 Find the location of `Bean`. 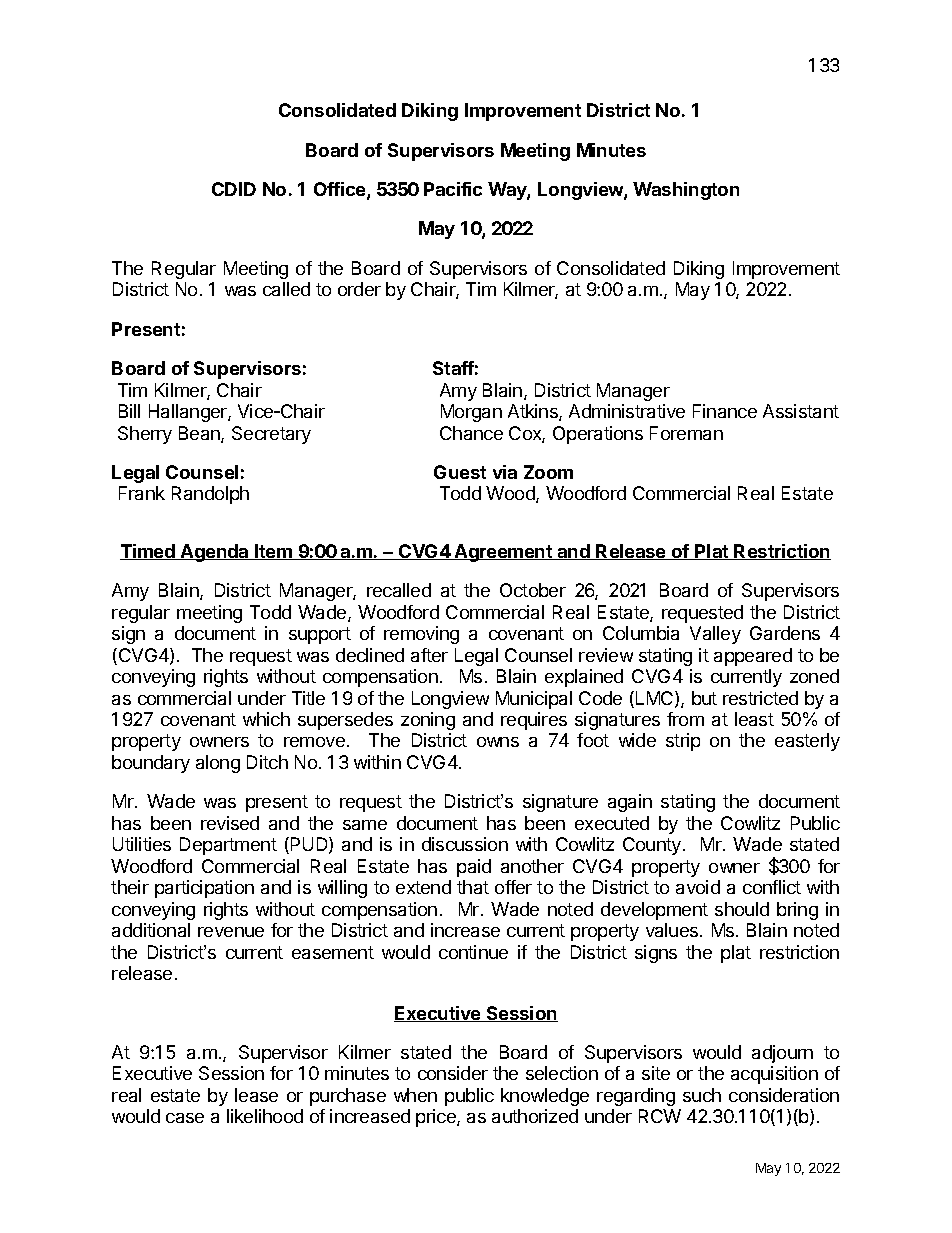

Bean is located at coordinates (200, 434).
